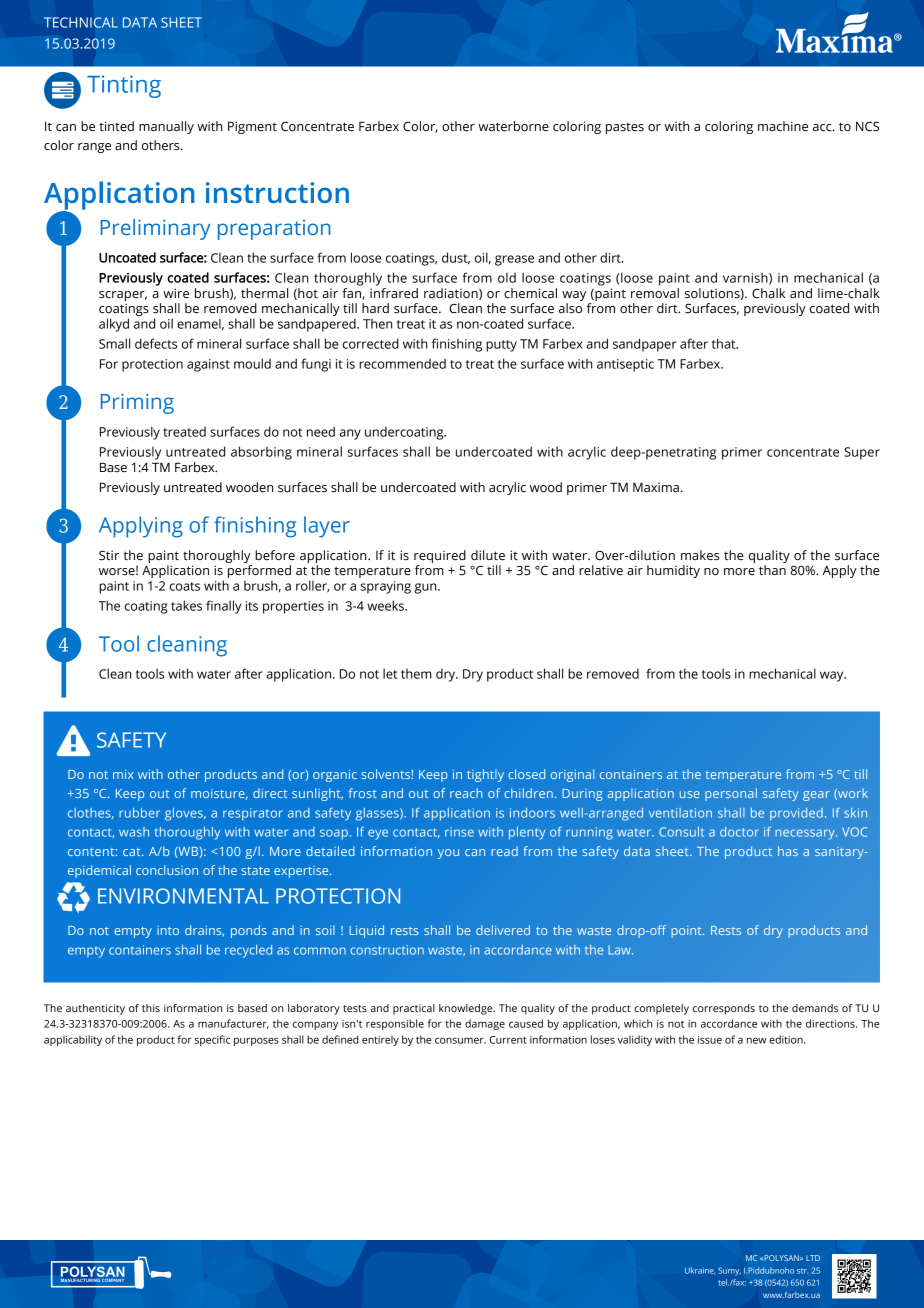  I want to click on Ukraine, so click(700, 1271).
